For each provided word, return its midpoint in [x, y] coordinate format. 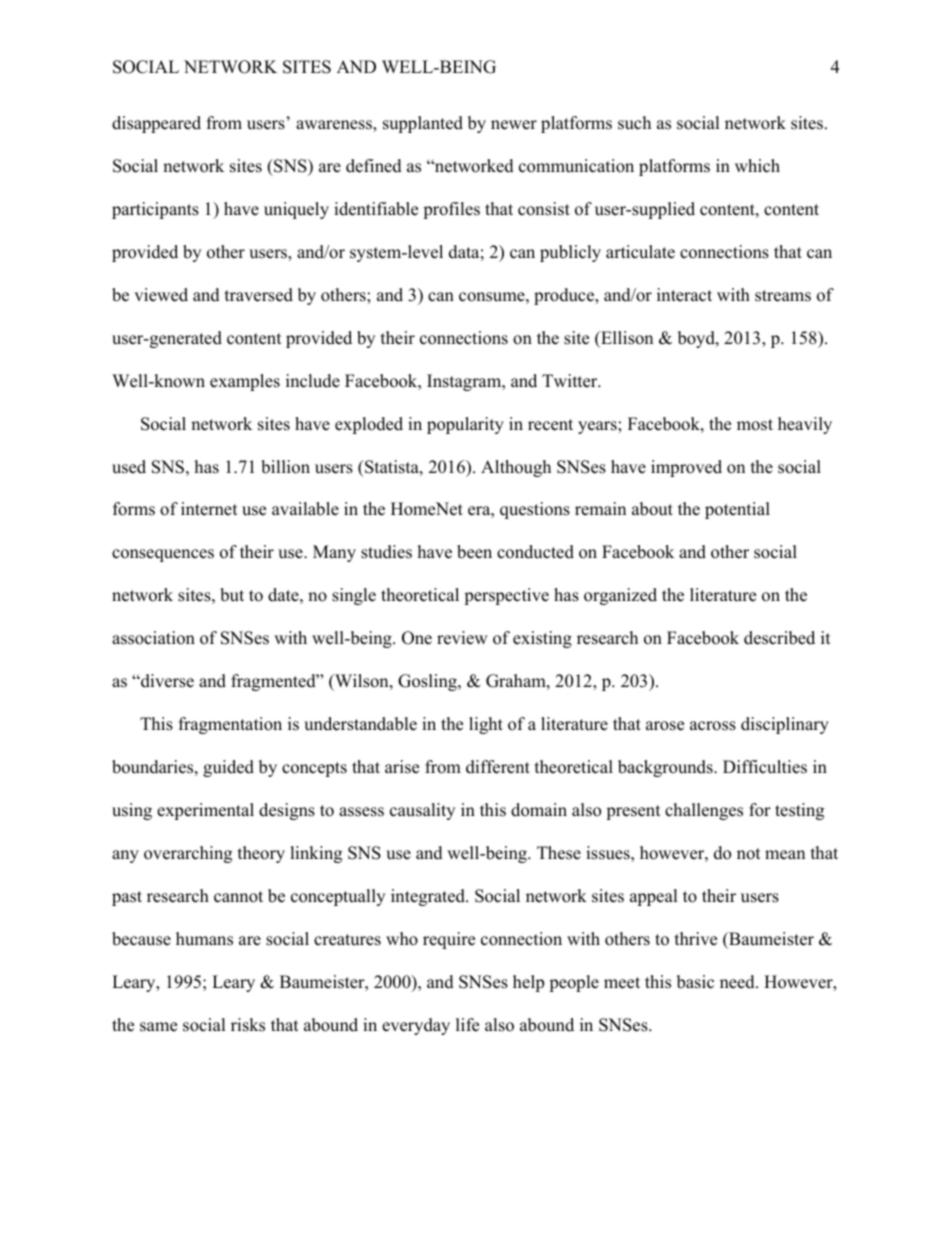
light [486, 725]
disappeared [156, 124]
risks [248, 1025]
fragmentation [230, 725]
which [757, 166]
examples [245, 382]
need [738, 982]
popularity [465, 425]
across [713, 726]
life [467, 1025]
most [755, 425]
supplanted [423, 124]
